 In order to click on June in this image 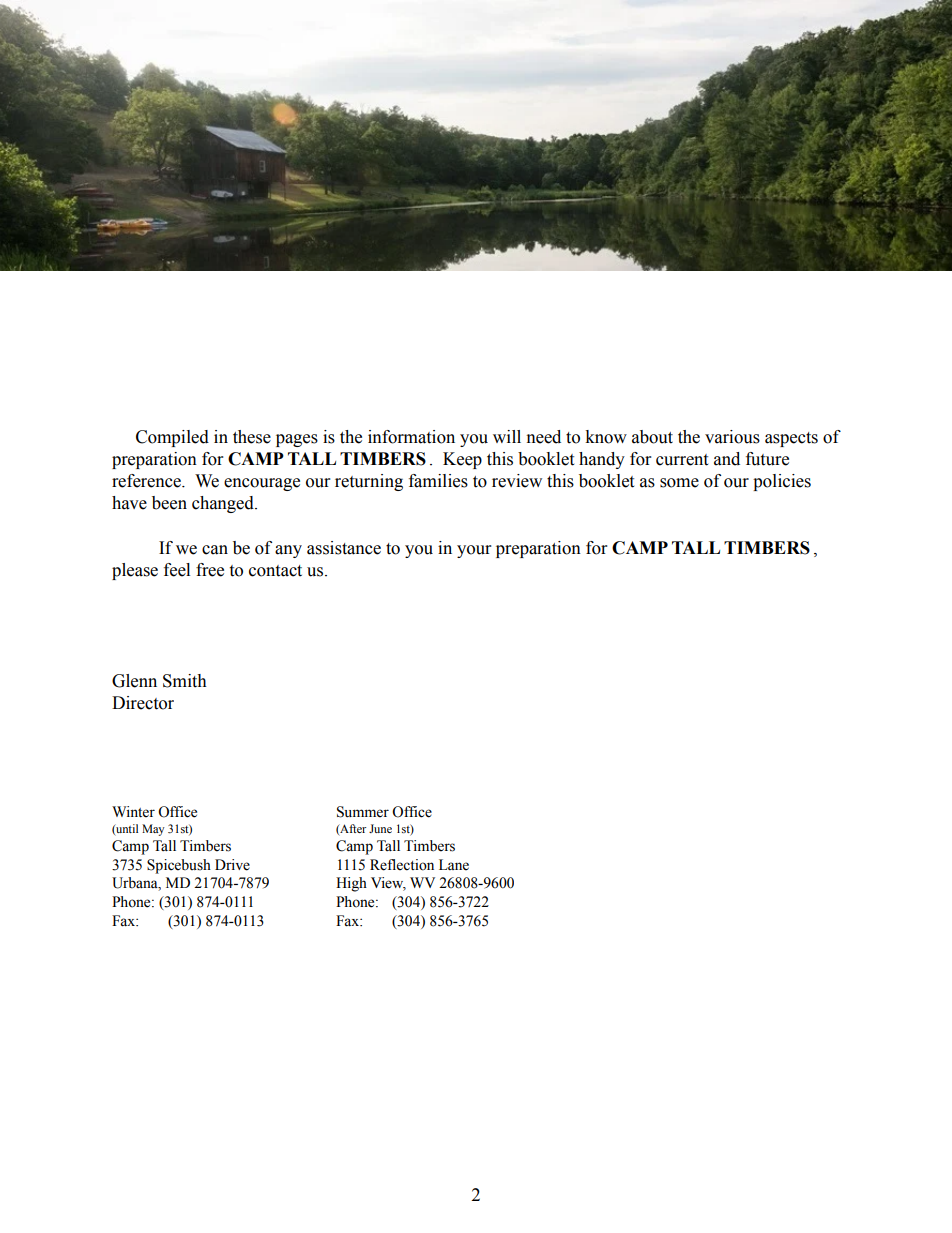, I will do `click(380, 828)`.
